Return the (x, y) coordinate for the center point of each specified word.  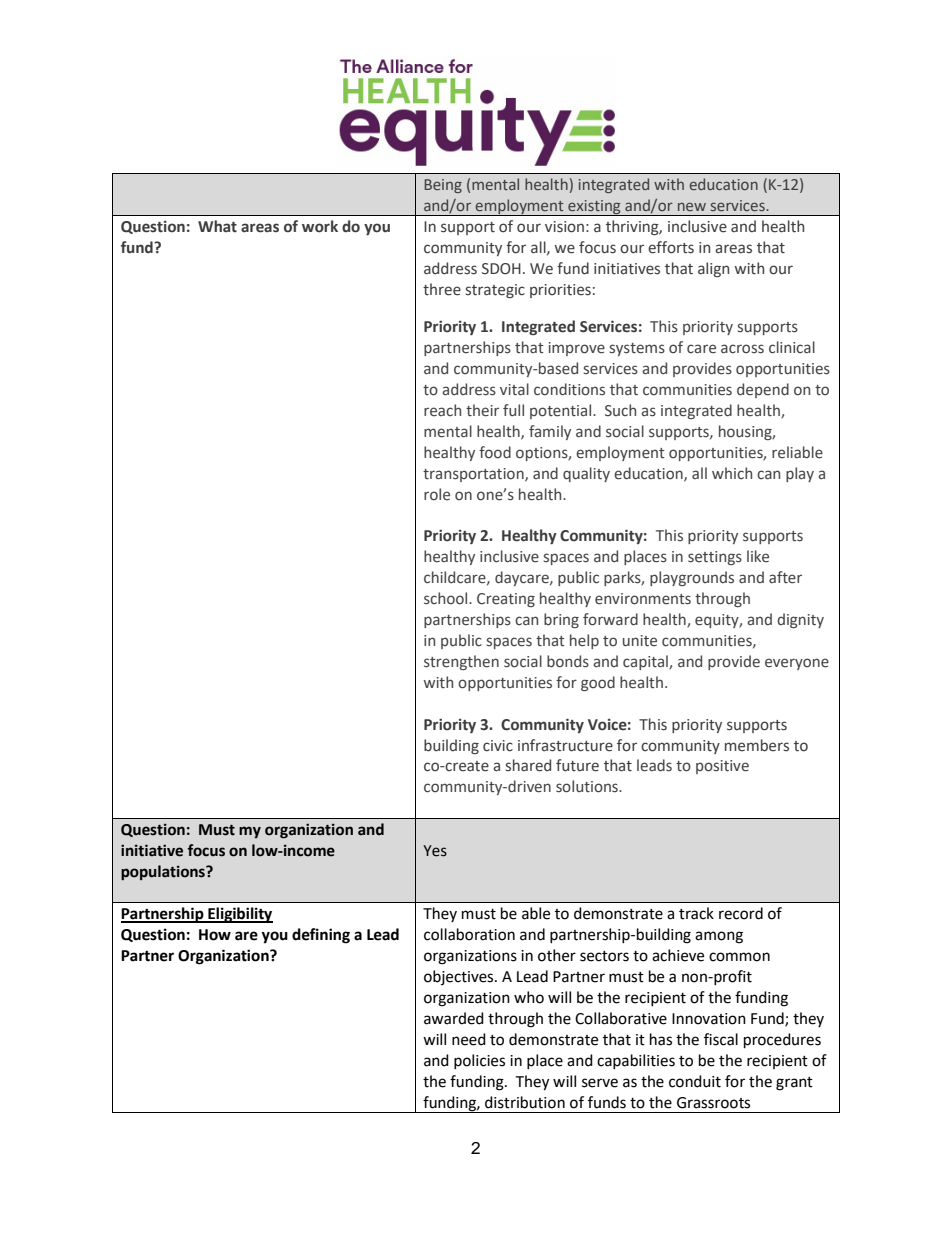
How (215, 935)
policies (479, 1061)
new (692, 206)
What (217, 226)
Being (443, 186)
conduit (695, 1081)
